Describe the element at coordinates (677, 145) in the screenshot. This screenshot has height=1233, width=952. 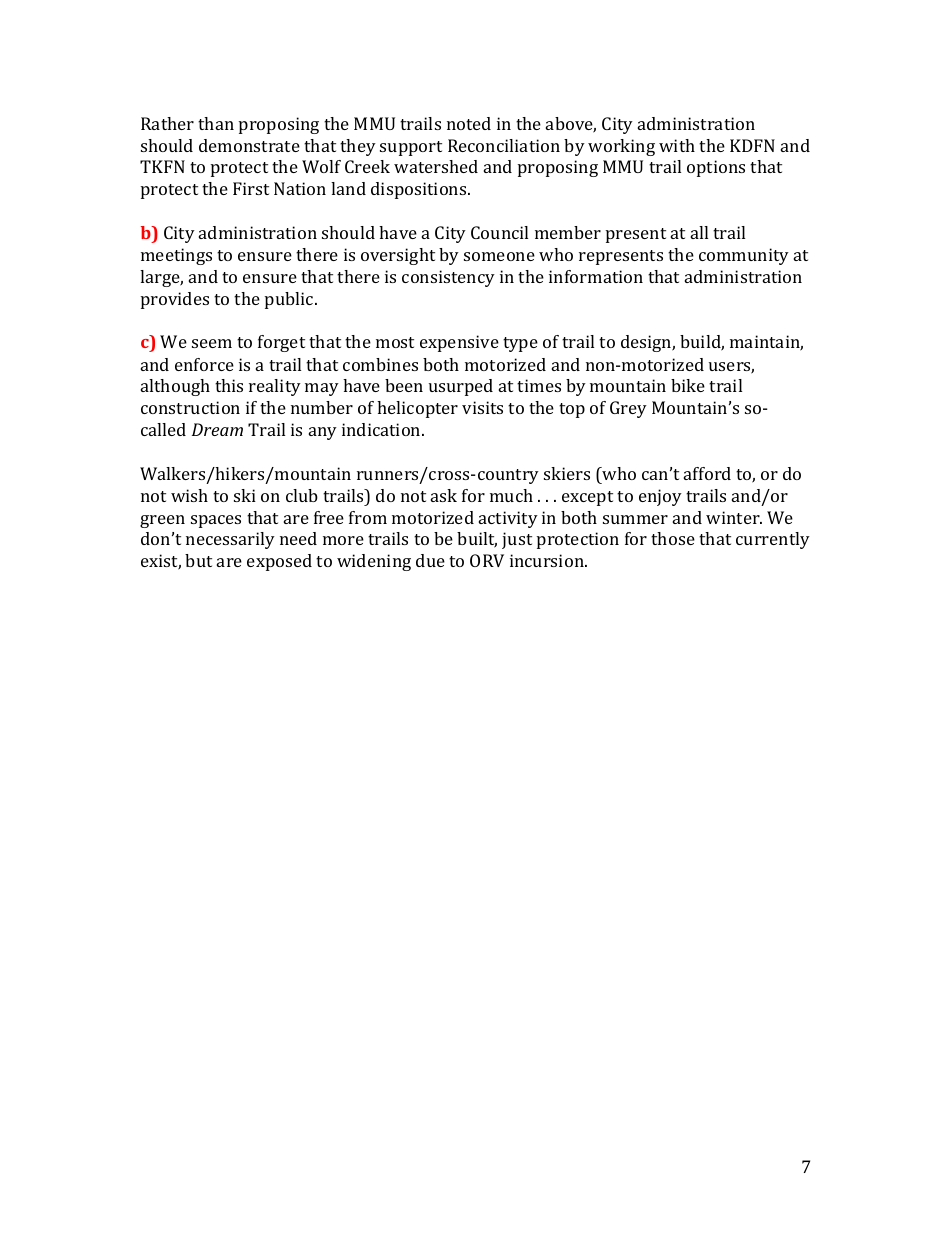
I see `with` at that location.
